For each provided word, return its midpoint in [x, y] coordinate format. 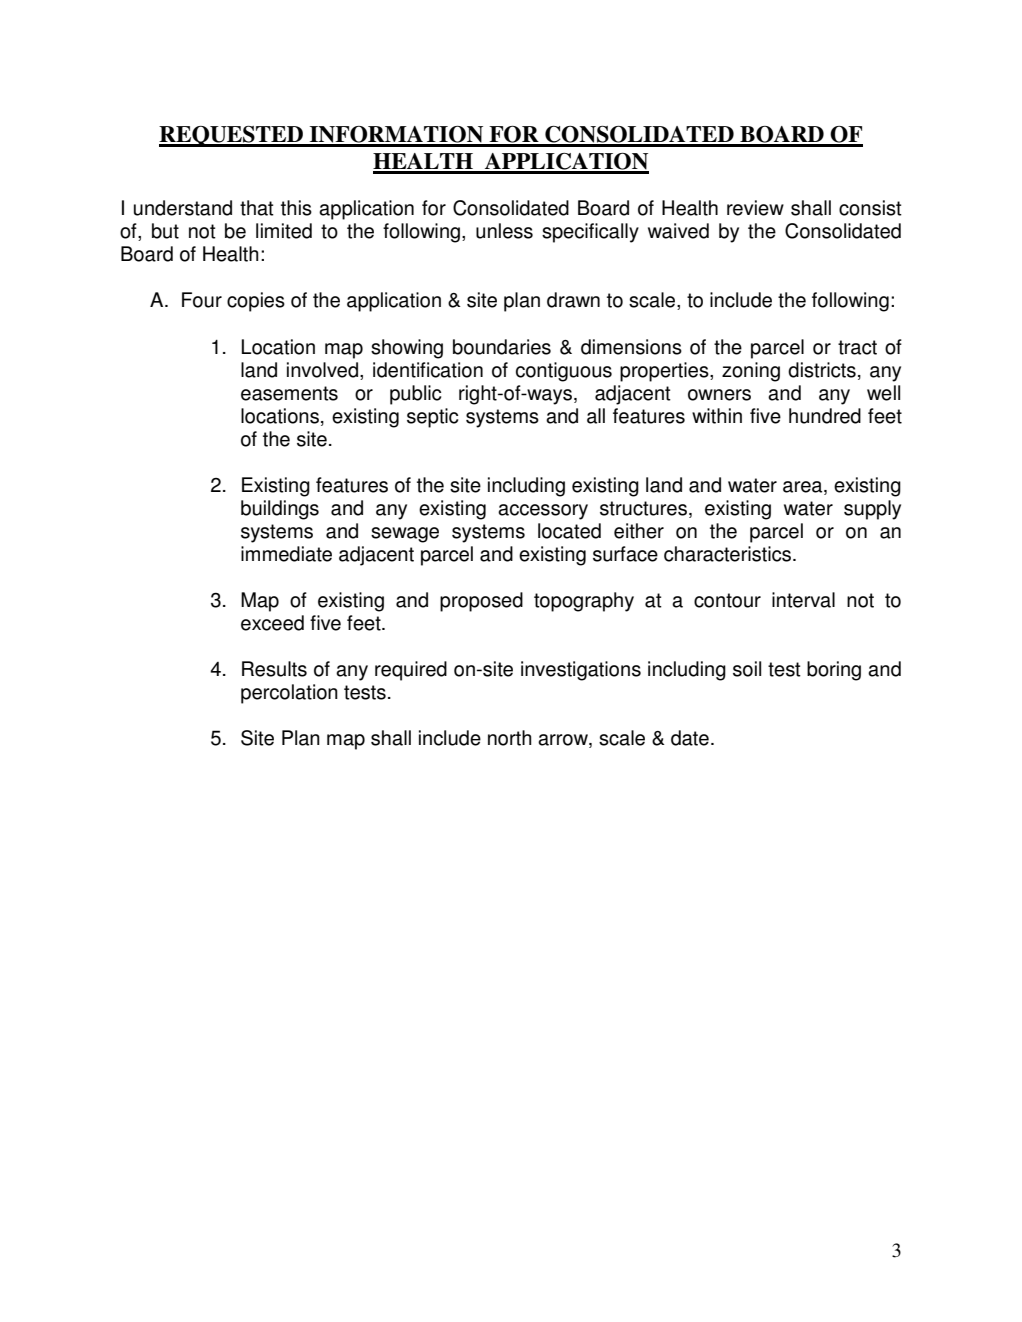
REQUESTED [232, 136]
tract [857, 347]
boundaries [502, 347]
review [755, 208]
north [509, 738]
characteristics [729, 554]
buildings [280, 510]
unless [504, 231]
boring [834, 671]
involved [322, 370]
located [569, 531]
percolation [289, 694]
